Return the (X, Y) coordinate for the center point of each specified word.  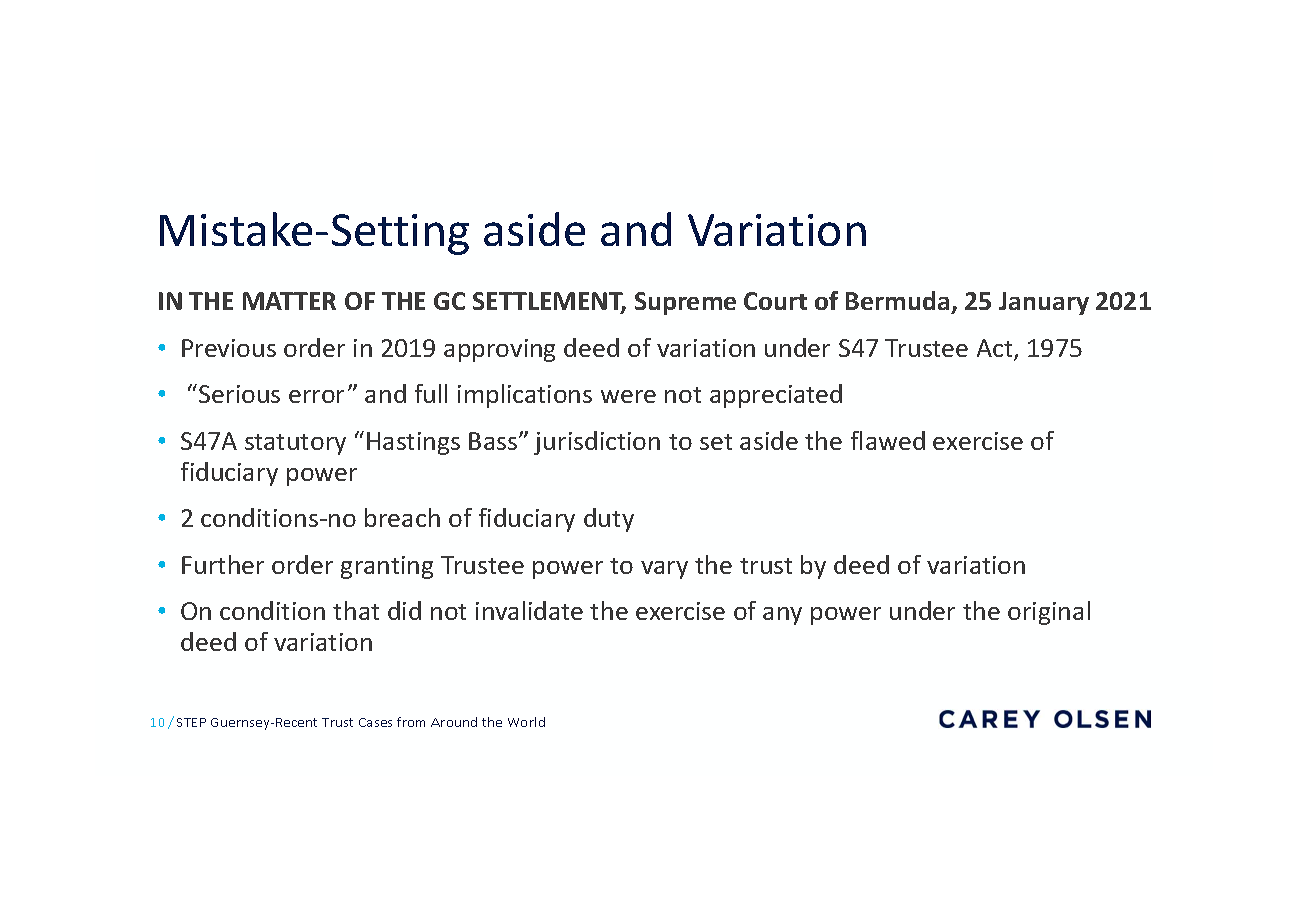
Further (223, 564)
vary (664, 570)
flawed (888, 440)
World (526, 722)
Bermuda (897, 300)
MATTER (289, 301)
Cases (375, 722)
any (782, 616)
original (1049, 613)
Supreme (685, 303)
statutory (295, 444)
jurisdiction (597, 443)
